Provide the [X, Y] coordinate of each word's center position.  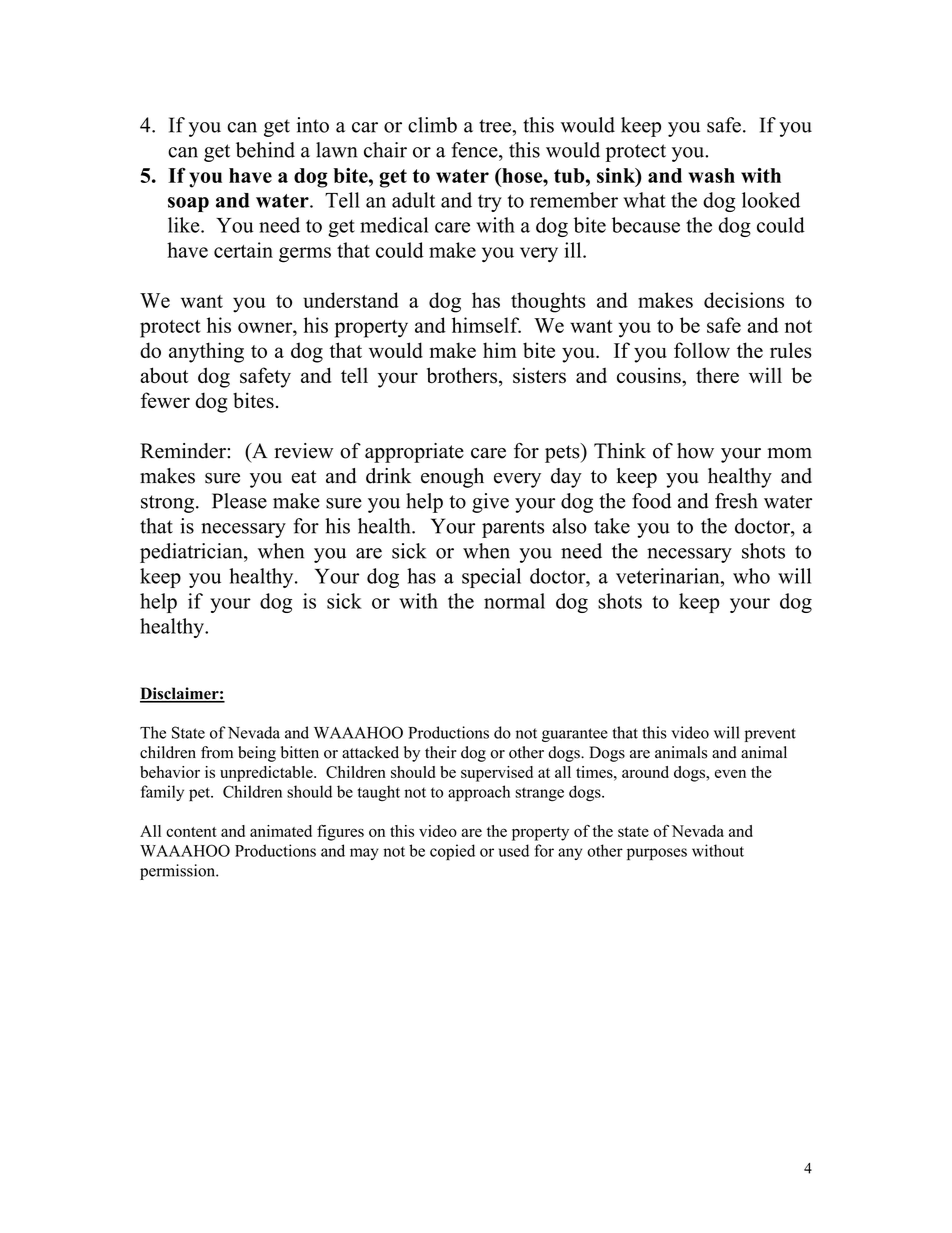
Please [239, 501]
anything [206, 352]
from [217, 752]
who [751, 576]
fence [475, 150]
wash [711, 175]
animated [281, 831]
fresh [736, 501]
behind [265, 150]
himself [486, 325]
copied [452, 852]
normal [514, 601]
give [490, 503]
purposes [657, 854]
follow [702, 350]
